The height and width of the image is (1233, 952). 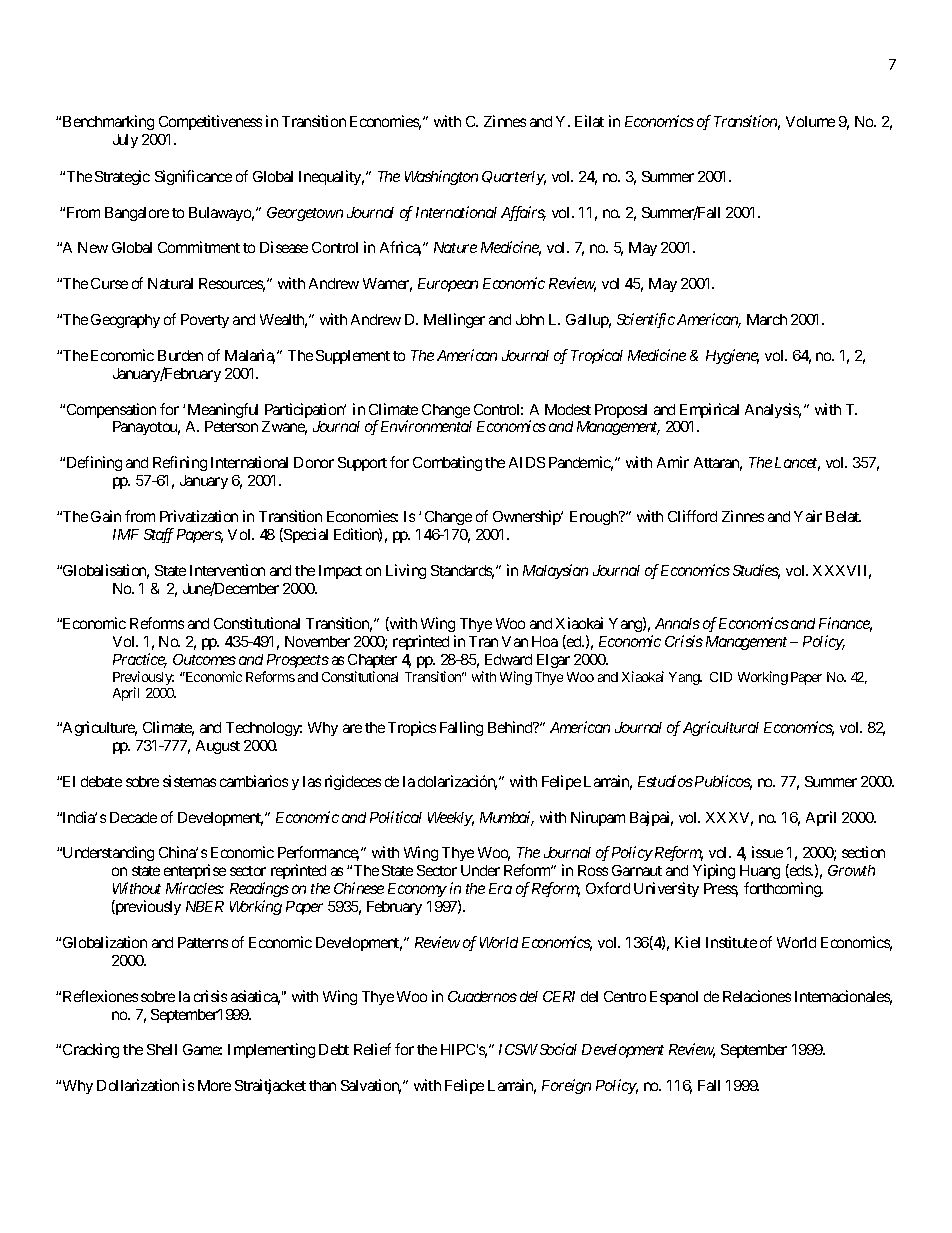 I want to click on John, so click(x=530, y=319).
